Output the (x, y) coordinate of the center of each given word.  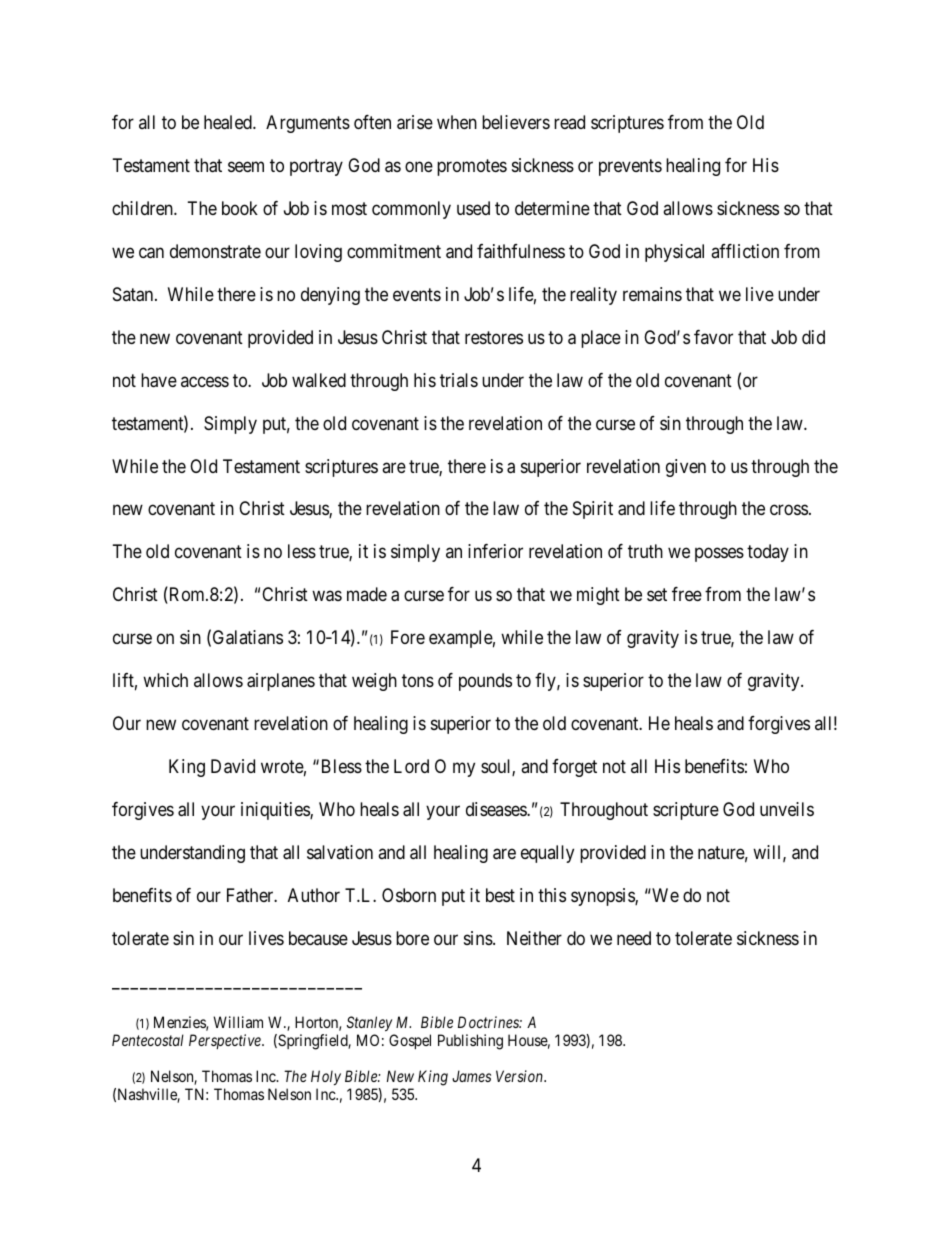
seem (246, 166)
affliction (745, 251)
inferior (495, 551)
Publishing (470, 1042)
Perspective (226, 1041)
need (634, 938)
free (687, 594)
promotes (472, 167)
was (327, 596)
